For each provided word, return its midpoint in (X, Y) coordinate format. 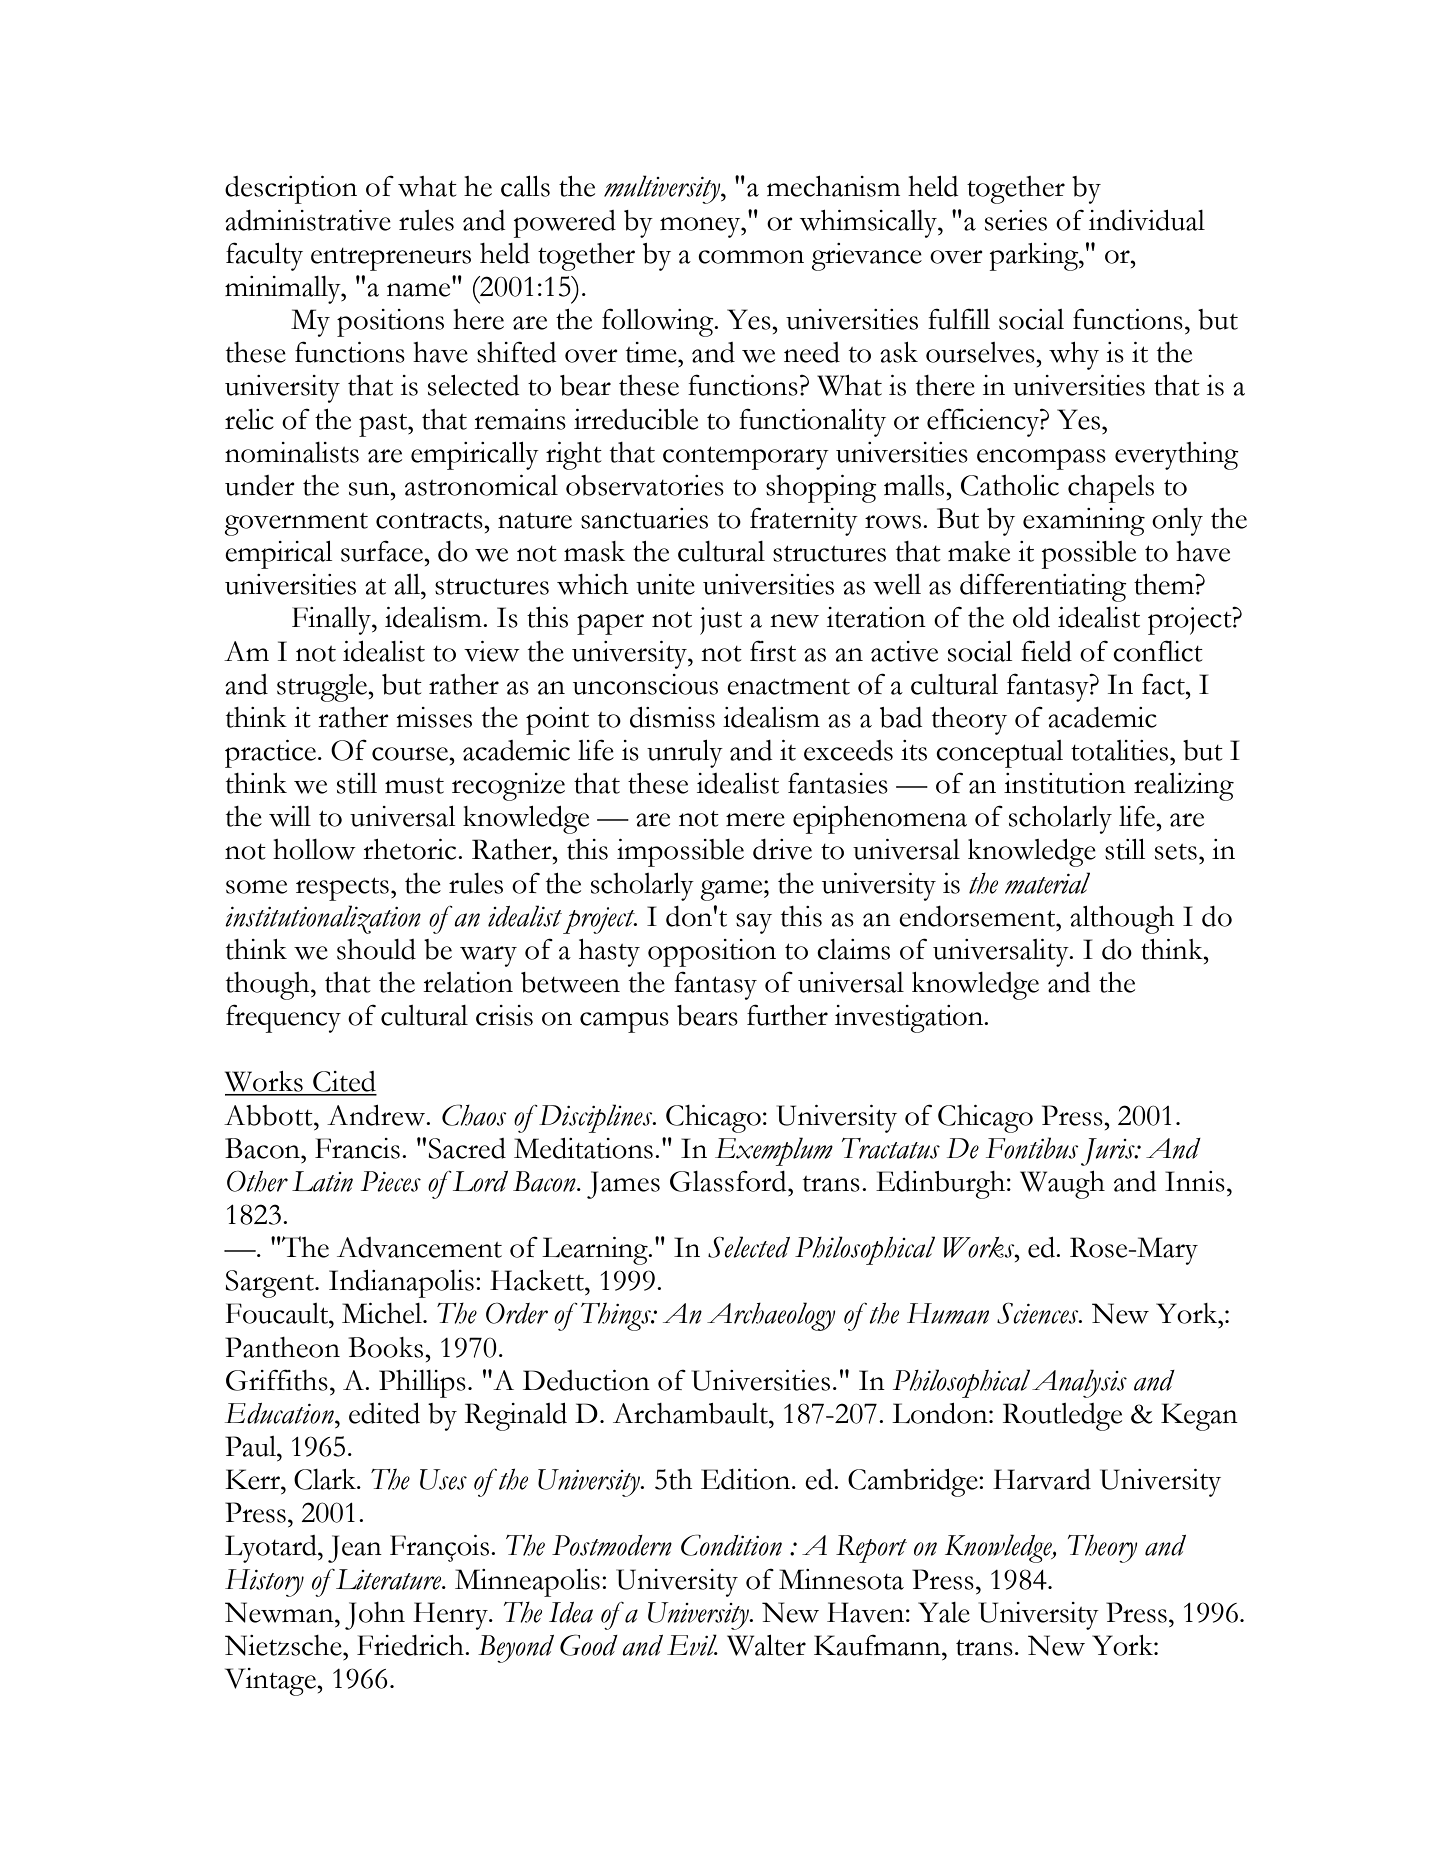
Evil (692, 1645)
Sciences (1039, 1313)
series (1016, 220)
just (721, 621)
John (375, 1616)
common (751, 257)
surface (383, 551)
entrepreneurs (391, 259)
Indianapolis (401, 1284)
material (1047, 883)
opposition (712, 953)
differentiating (1043, 587)
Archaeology (771, 1316)
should (376, 949)
